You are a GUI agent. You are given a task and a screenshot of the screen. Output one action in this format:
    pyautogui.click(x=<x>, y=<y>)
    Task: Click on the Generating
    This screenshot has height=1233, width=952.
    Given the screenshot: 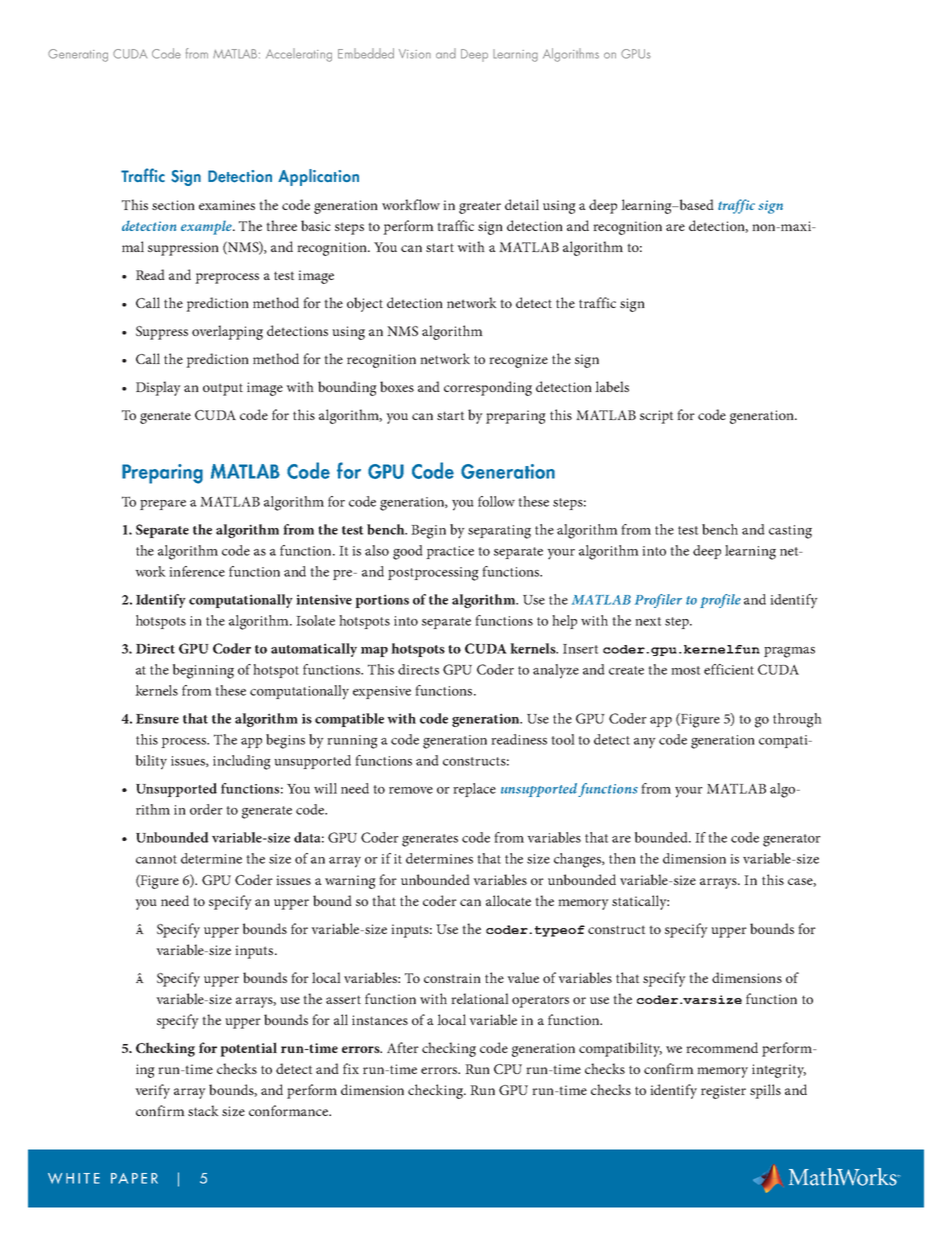 What is the action you would take?
    pyautogui.click(x=78, y=55)
